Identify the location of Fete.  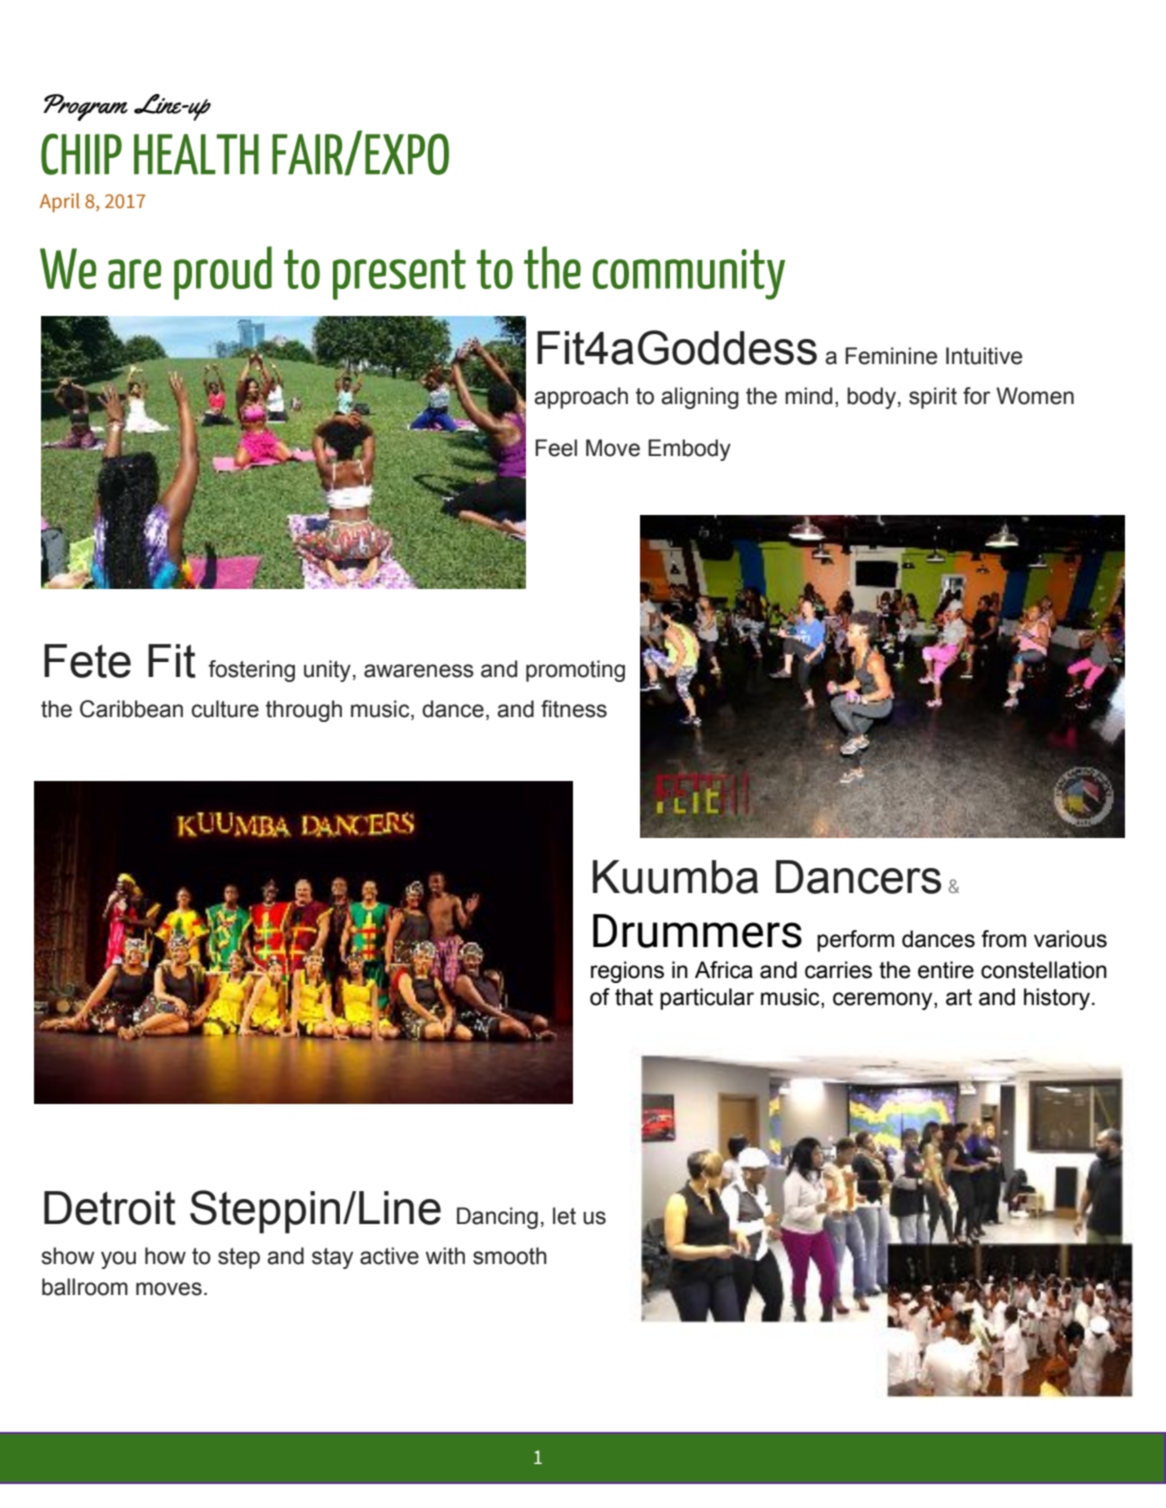
(87, 661).
